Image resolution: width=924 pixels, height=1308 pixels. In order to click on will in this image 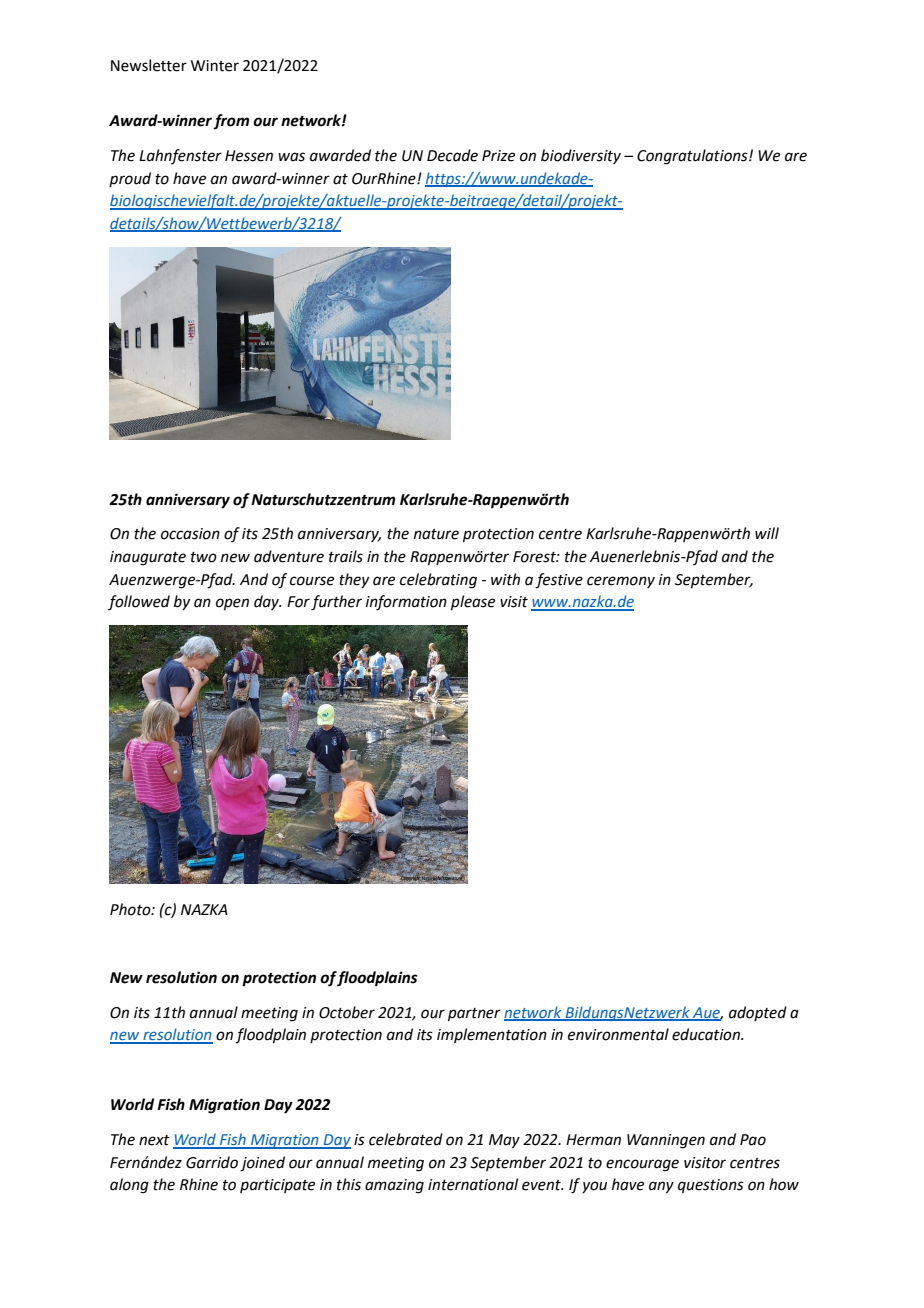, I will do `click(767, 533)`.
